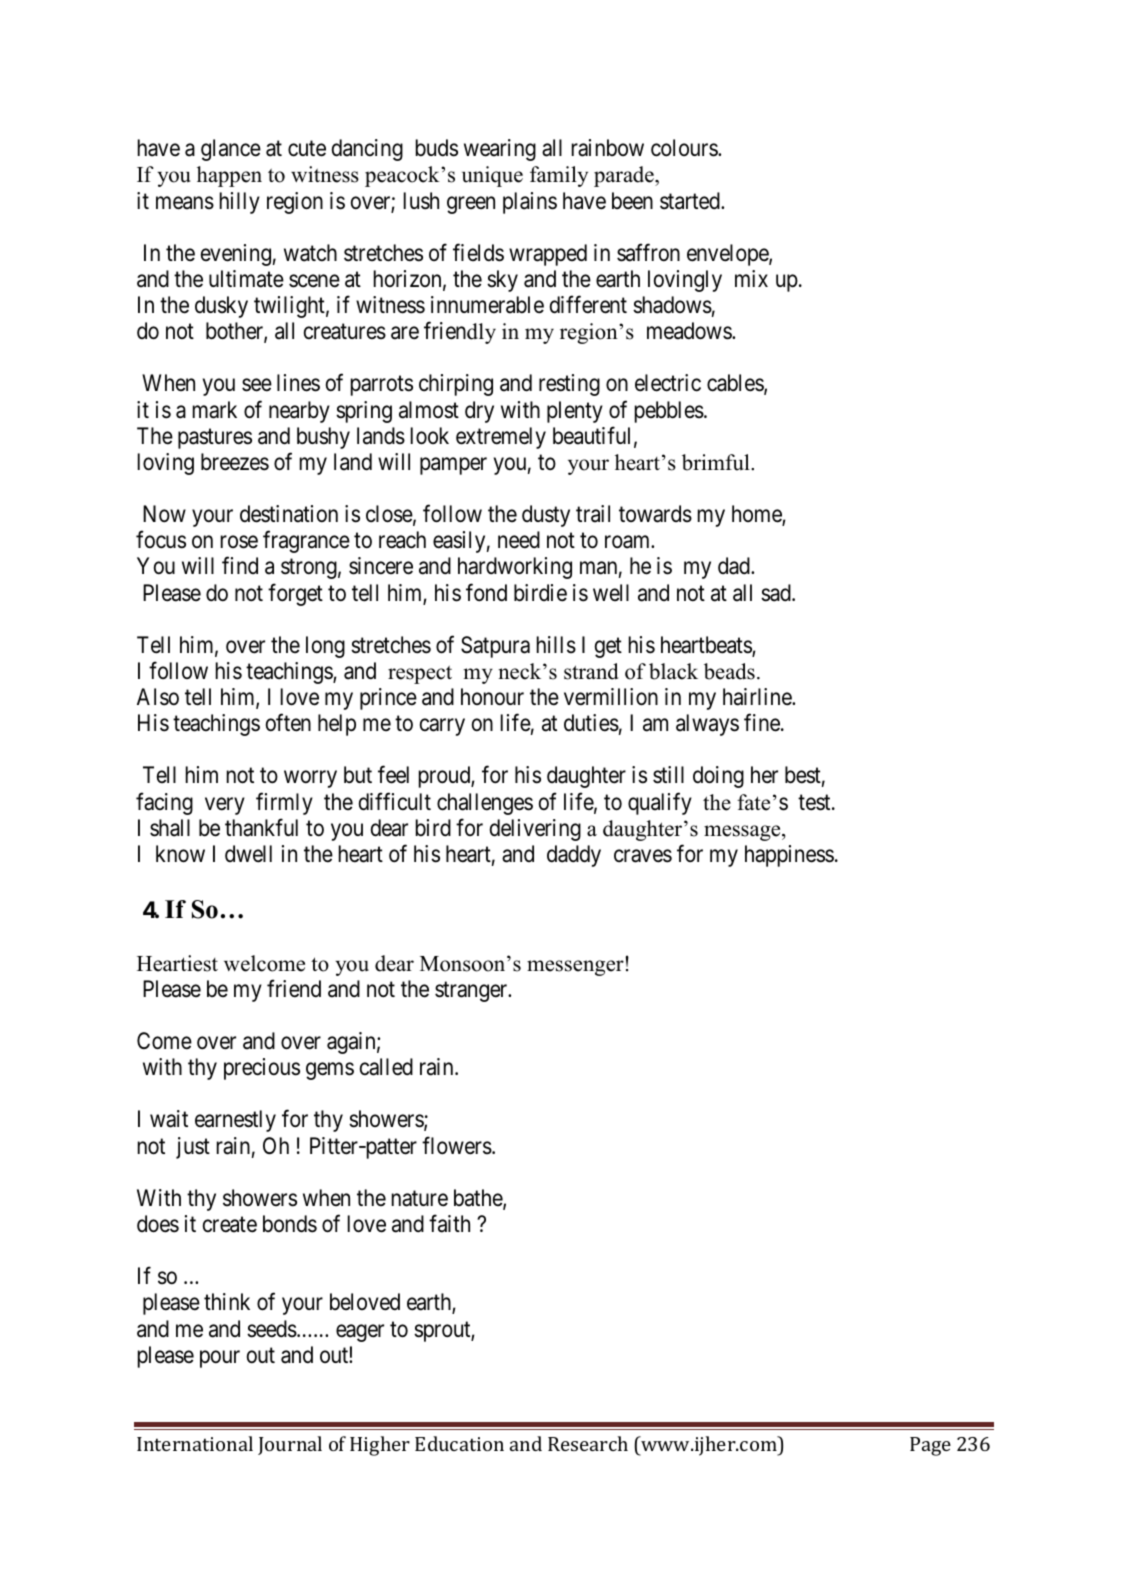 This screenshot has width=1127, height=1594. Describe the element at coordinates (235, 1121) in the screenshot. I see `earnestly` at that location.
